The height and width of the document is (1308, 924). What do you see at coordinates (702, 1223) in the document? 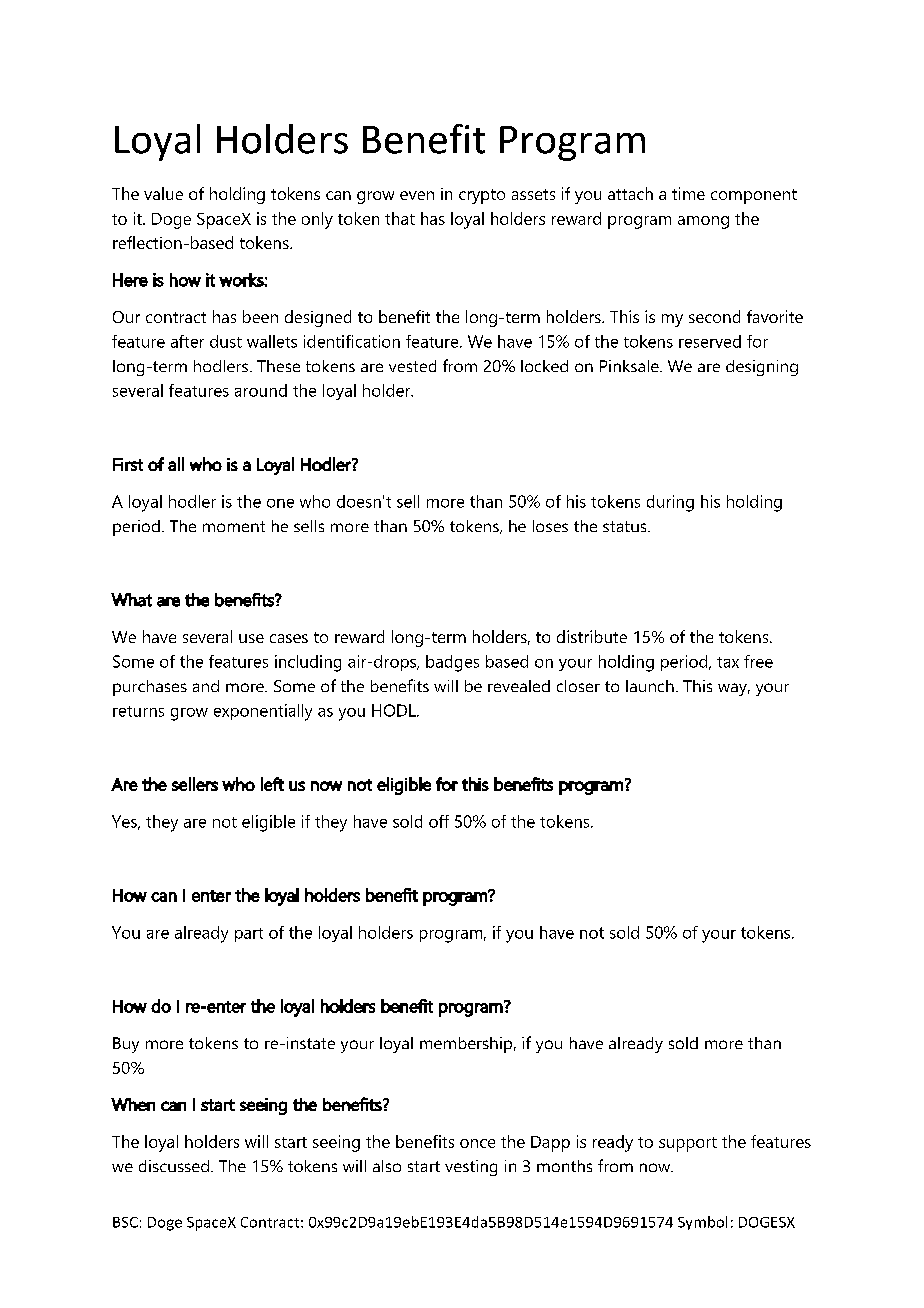
I see `Symbol` at bounding box center [702, 1223].
